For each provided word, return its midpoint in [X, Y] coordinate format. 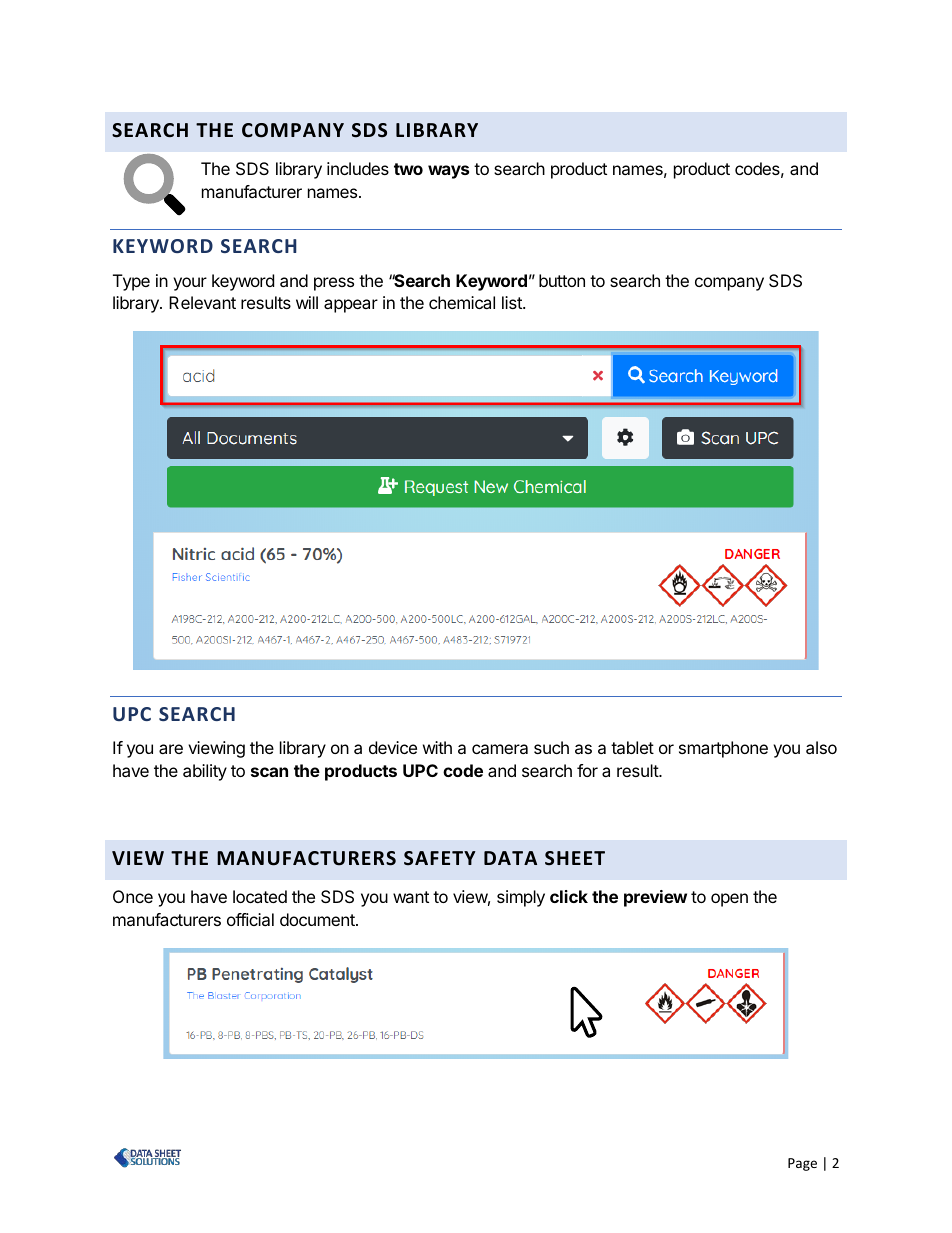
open [729, 900]
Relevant [202, 302]
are [171, 749]
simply [521, 898]
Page [802, 1164]
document [318, 919]
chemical [462, 302]
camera [500, 749]
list [513, 302]
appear [351, 306]
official [250, 919]
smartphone [723, 749]
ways [448, 172]
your [190, 284]
